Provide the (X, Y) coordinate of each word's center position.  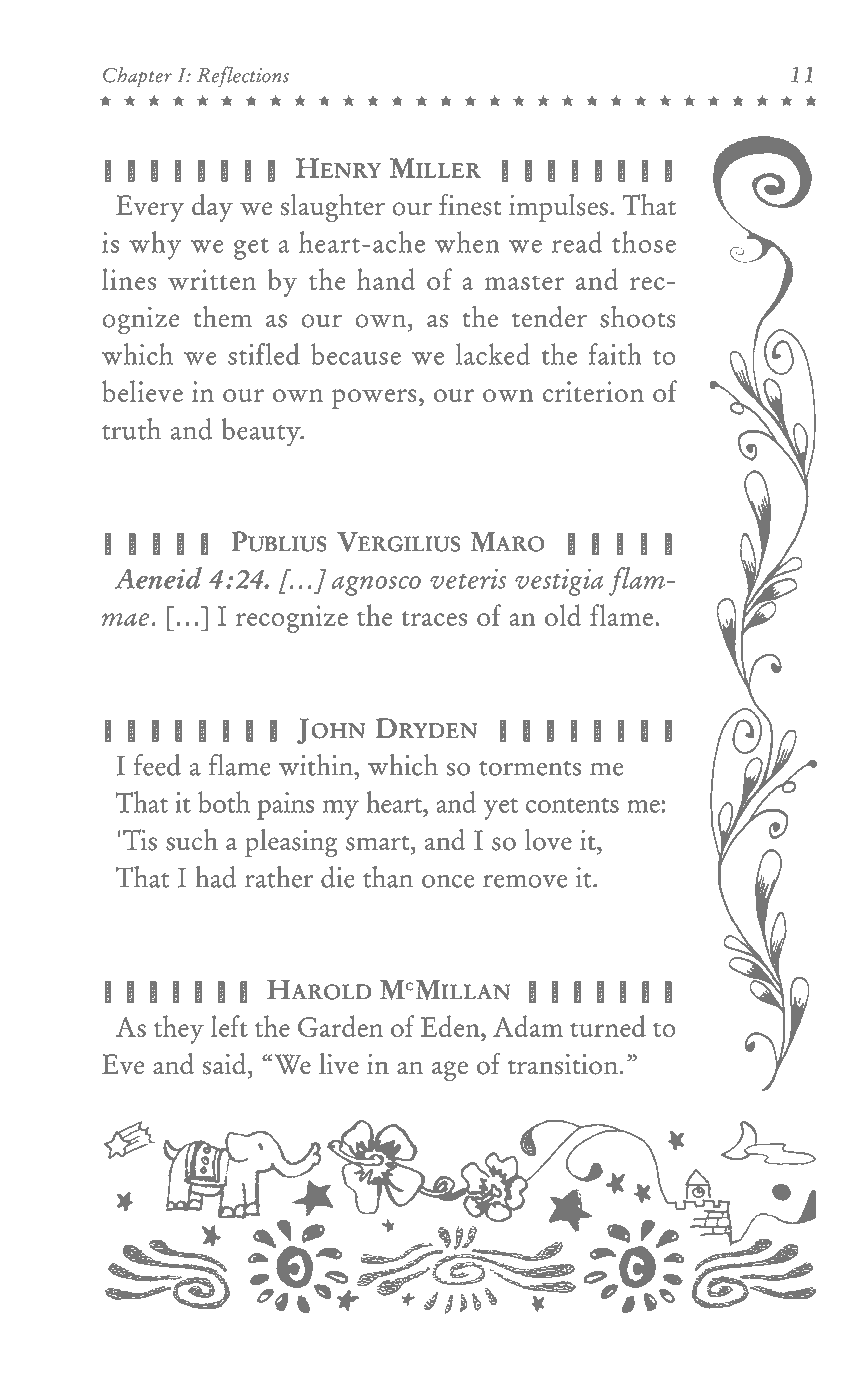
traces (434, 618)
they (179, 1029)
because (356, 354)
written (212, 279)
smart (379, 843)
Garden (340, 1026)
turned (608, 1026)
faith (615, 354)
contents (572, 805)
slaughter (333, 208)
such (192, 839)
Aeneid (158, 578)
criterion (593, 391)
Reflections (243, 76)
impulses (558, 208)
